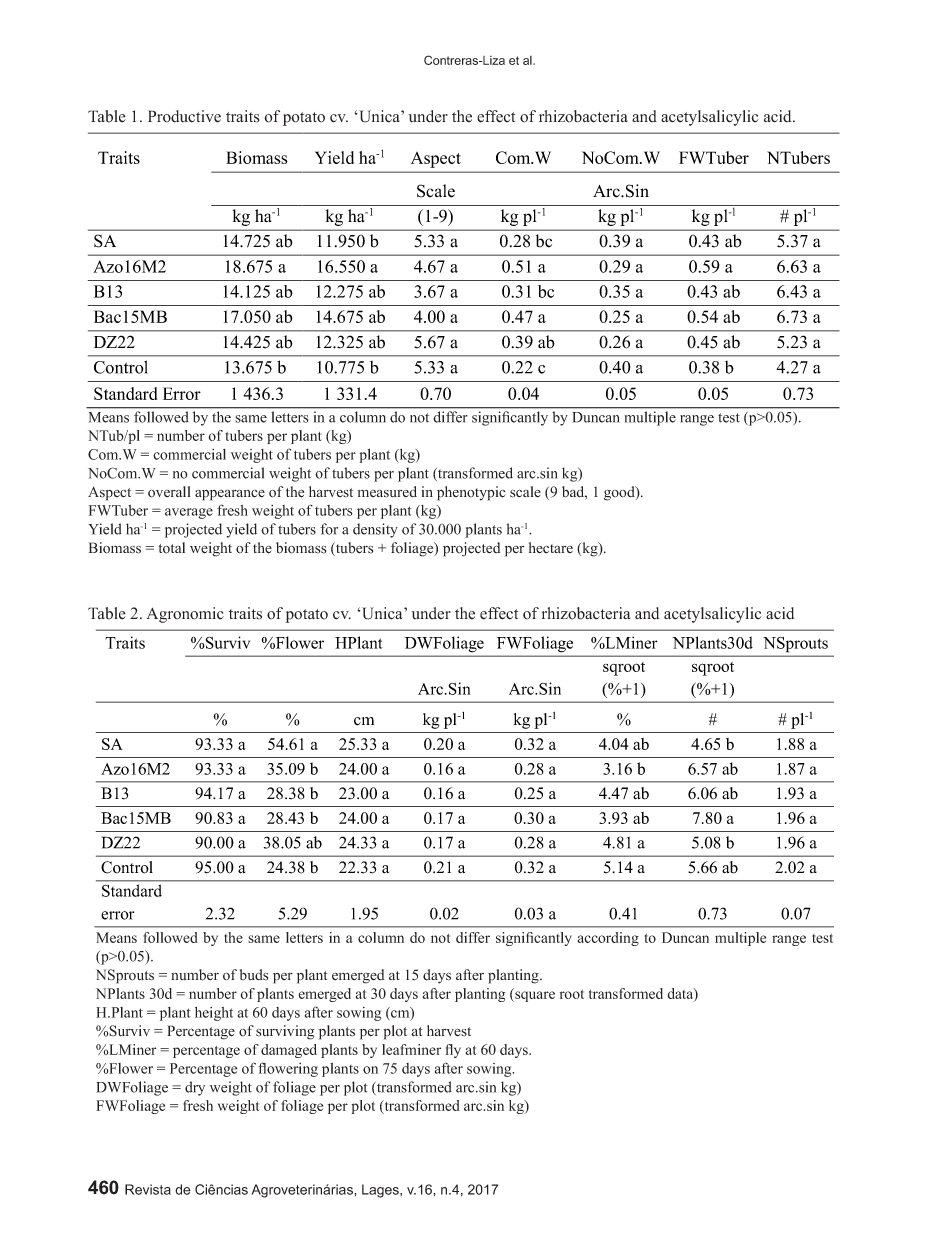 Image resolution: width=952 pixels, height=1233 pixels. I want to click on Agronomic, so click(185, 615).
